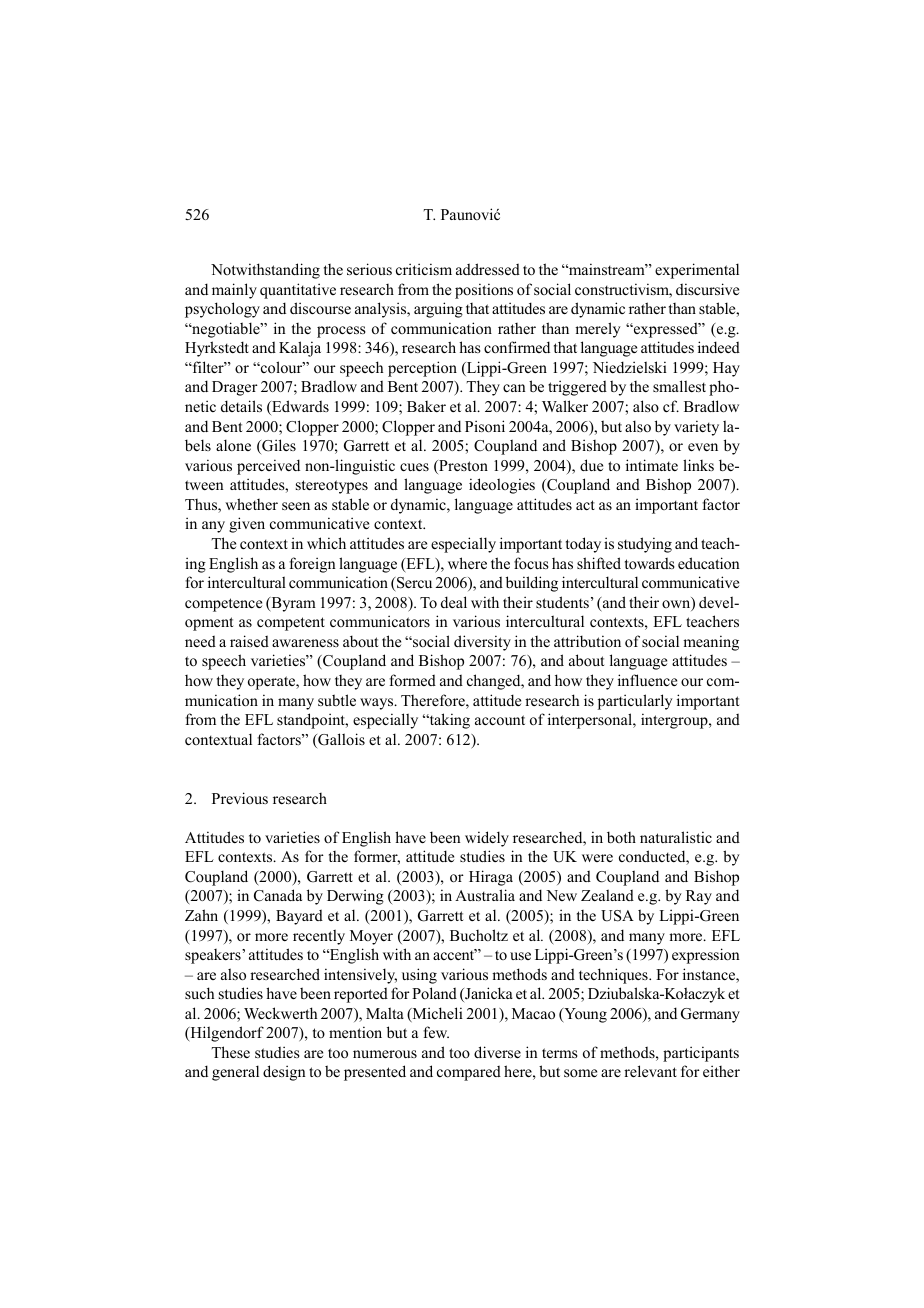 This image has height=1308, width=924. Describe the element at coordinates (676, 837) in the image. I see `naturalistic` at that location.
